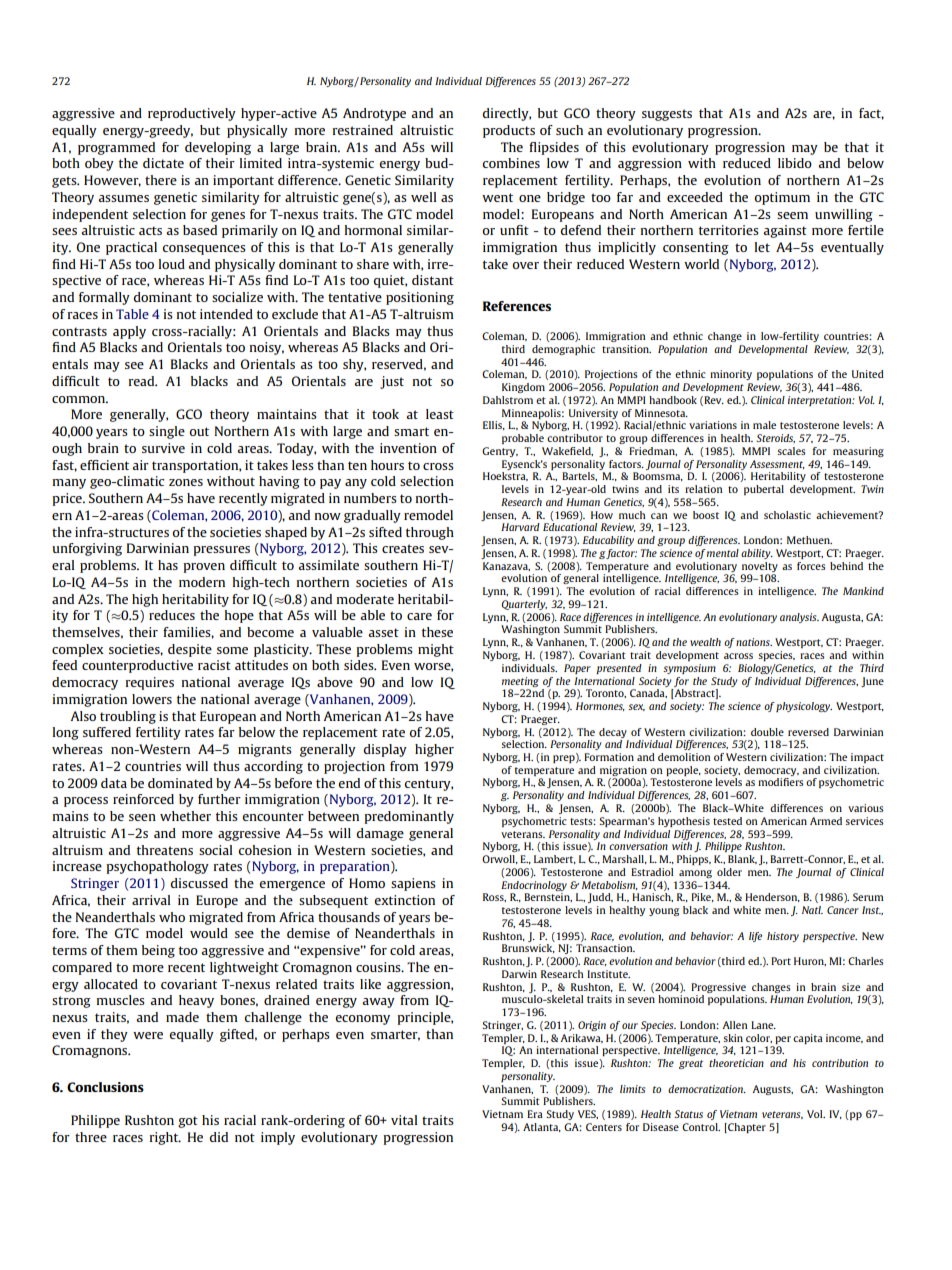 The width and height of the screenshot is (952, 1270). What do you see at coordinates (188, 1122) in the screenshot?
I see `got` at bounding box center [188, 1122].
